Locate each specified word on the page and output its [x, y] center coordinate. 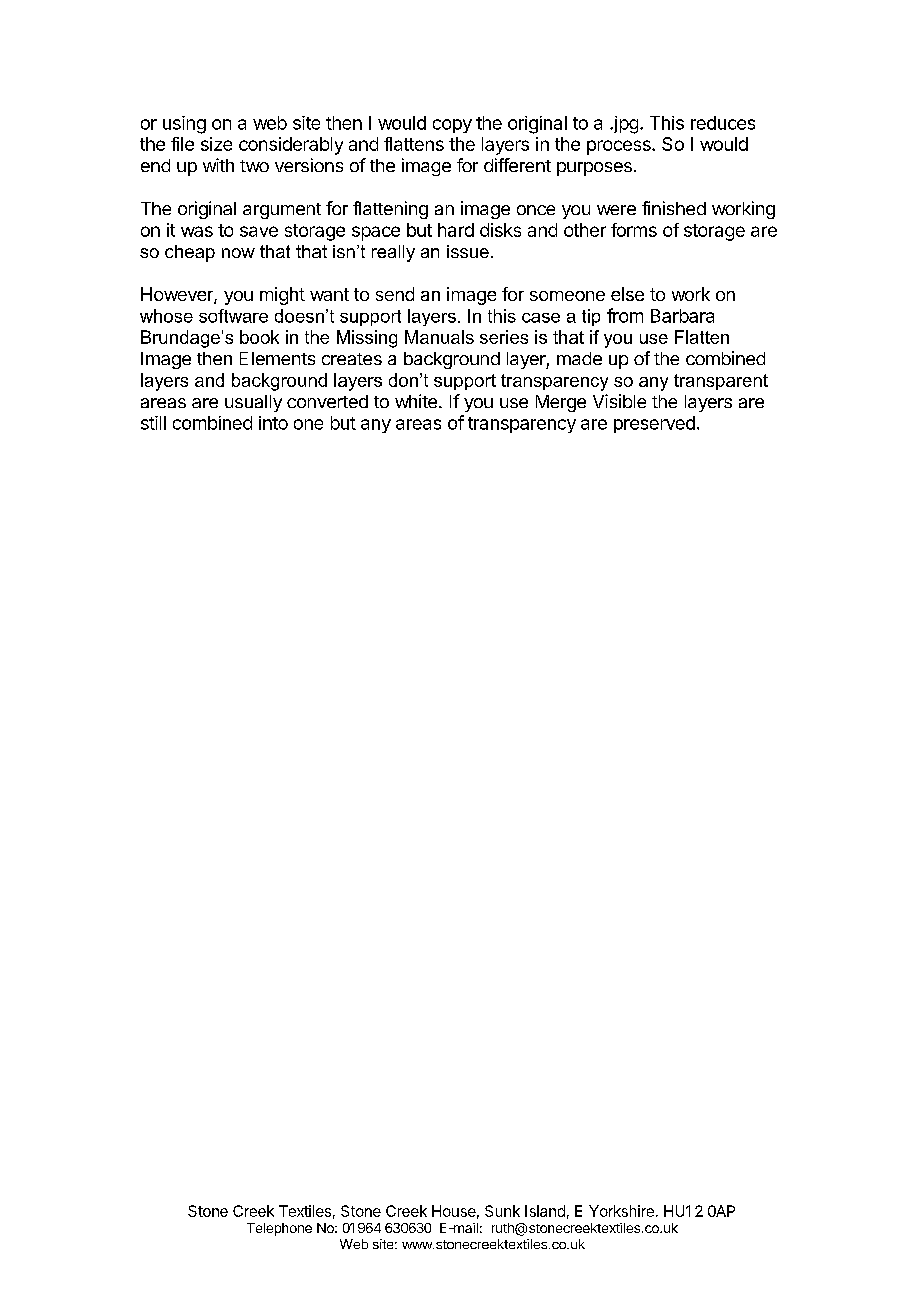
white [416, 401]
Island [545, 1211]
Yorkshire [621, 1211]
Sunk [502, 1211]
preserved [654, 424]
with [218, 165]
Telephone [279, 1229]
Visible [619, 401]
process [620, 147]
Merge [561, 403]
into [273, 423]
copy [452, 126]
